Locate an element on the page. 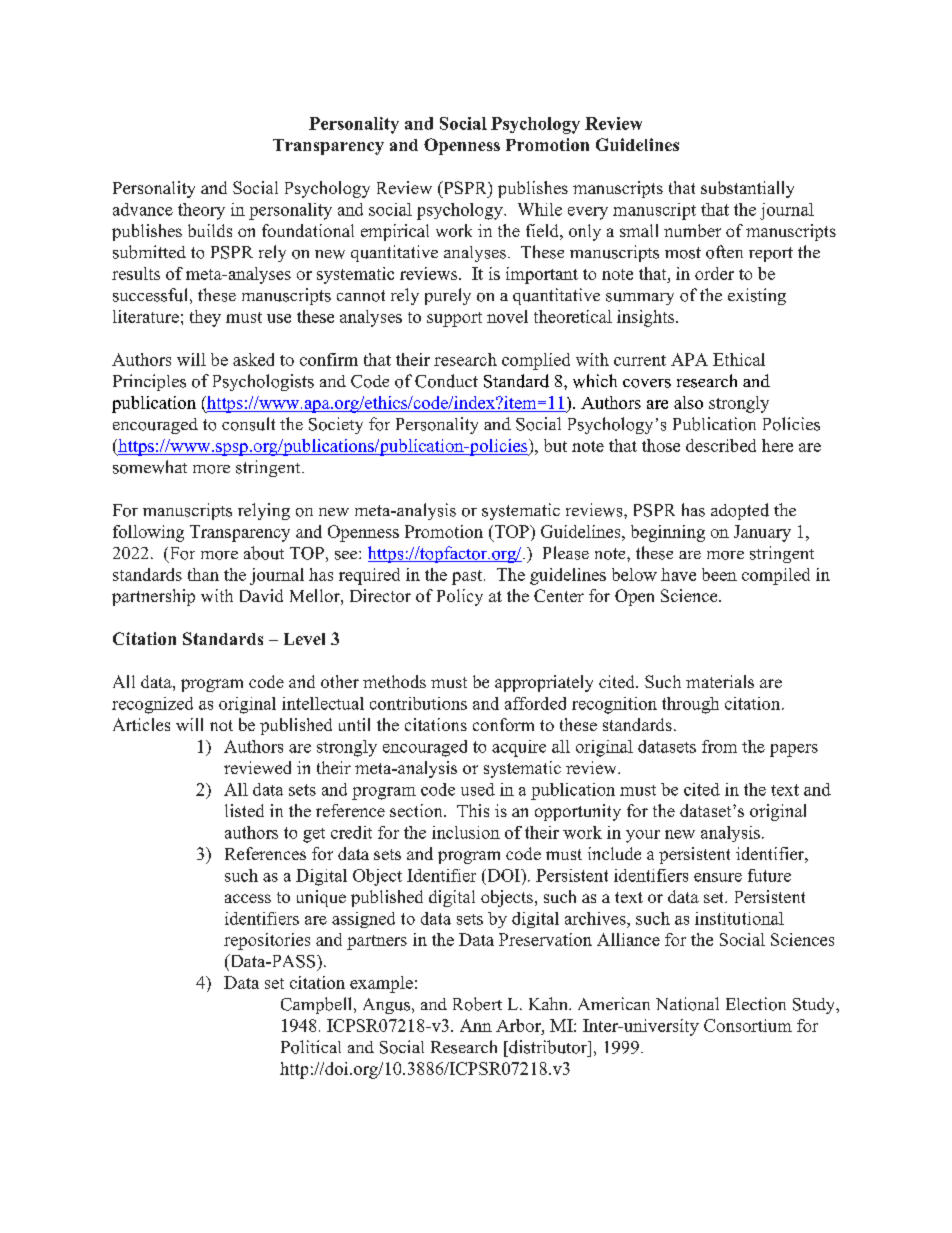 This page has height=1233, width=952. David is located at coordinates (261, 595).
